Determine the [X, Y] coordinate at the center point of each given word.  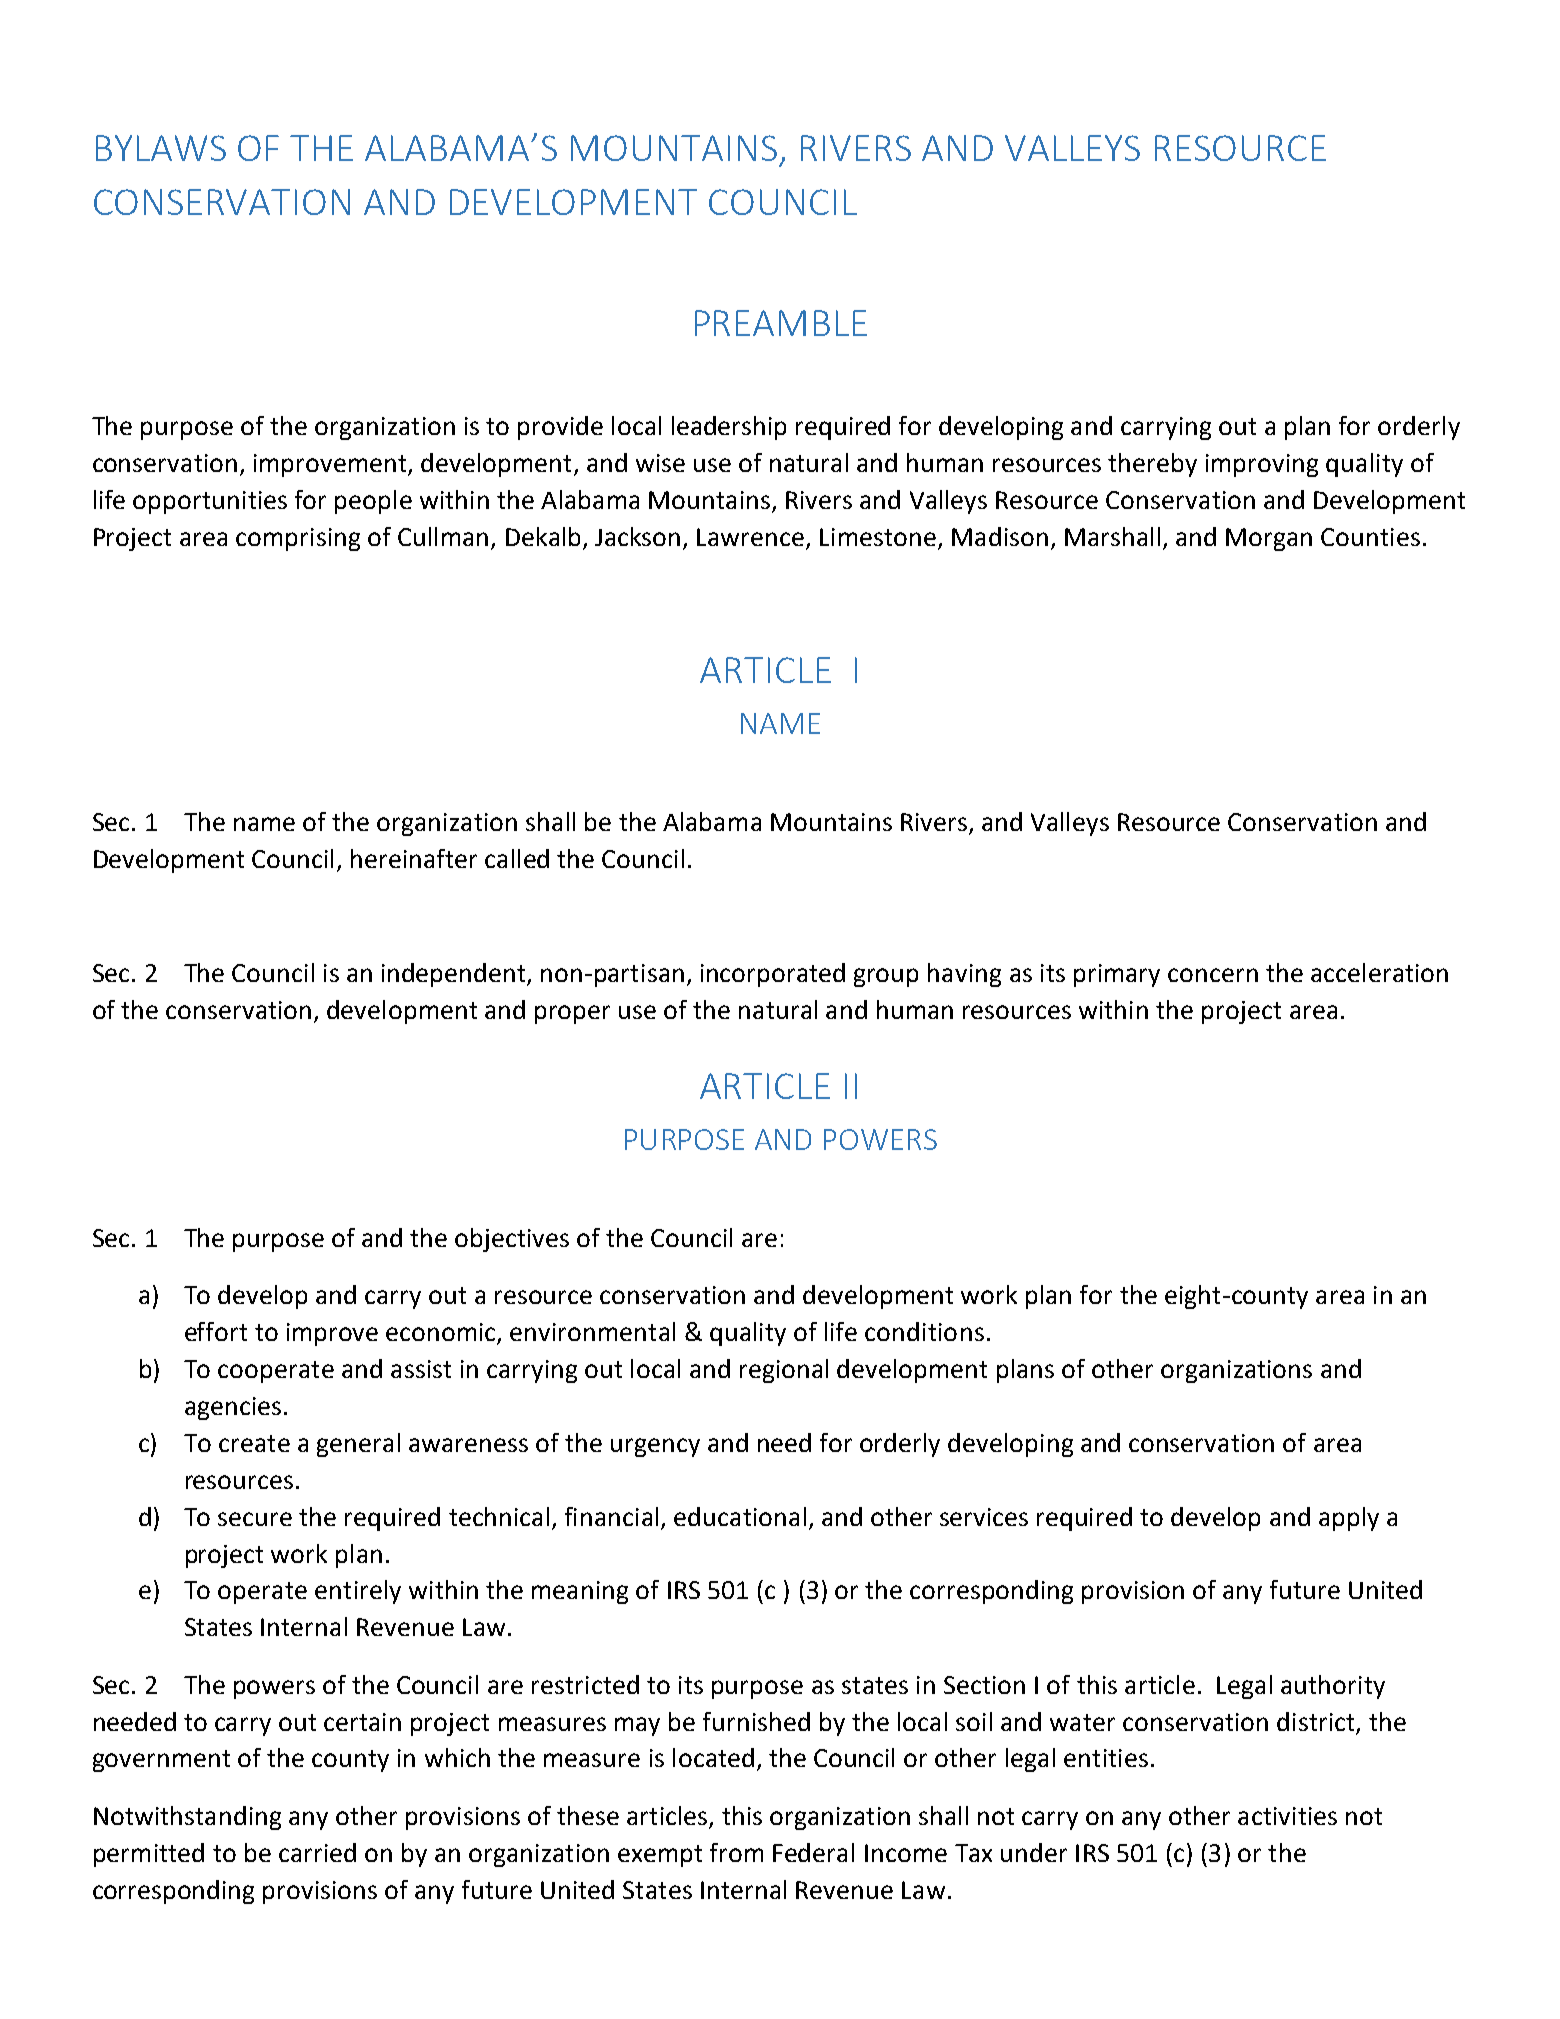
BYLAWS [161, 148]
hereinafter [414, 858]
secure [255, 1519]
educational [740, 1516]
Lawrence [752, 538]
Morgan [1269, 539]
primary [1117, 975]
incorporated [773, 975]
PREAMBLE [781, 323]
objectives [512, 1240]
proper [572, 1014]
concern [1213, 975]
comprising [298, 539]
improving [1262, 465]
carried [317, 1852]
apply [1349, 1519]
